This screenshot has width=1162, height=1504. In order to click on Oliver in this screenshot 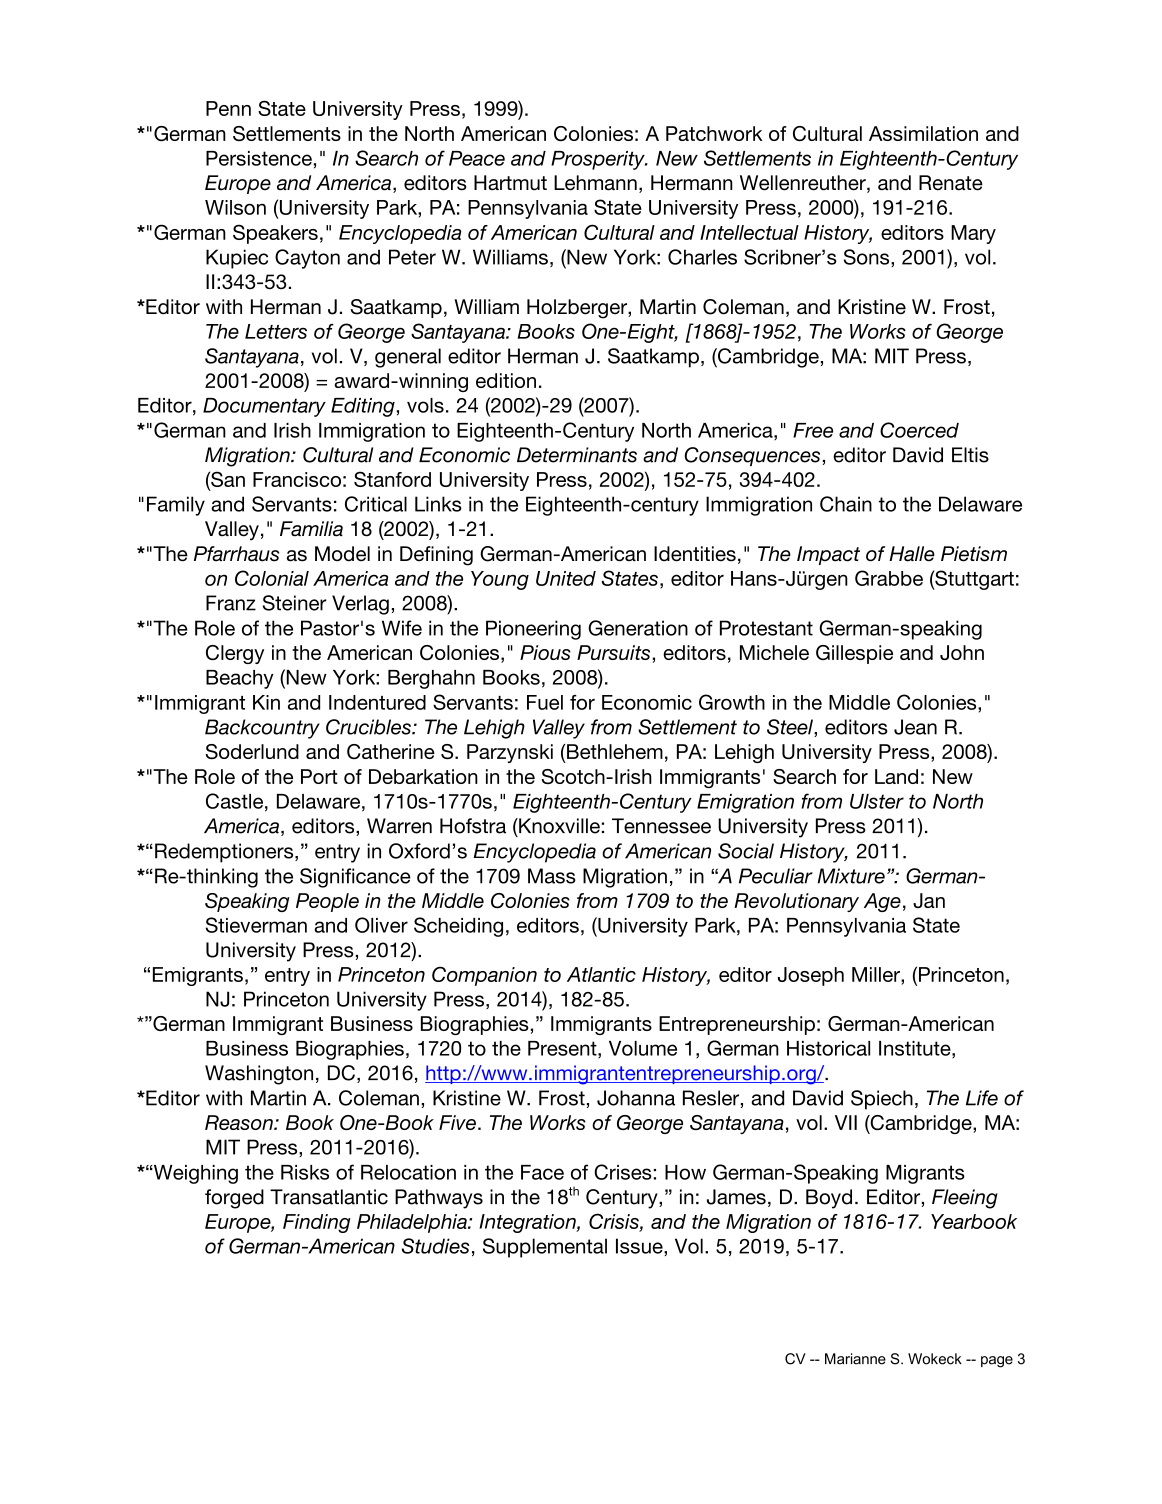, I will do `click(381, 925)`.
